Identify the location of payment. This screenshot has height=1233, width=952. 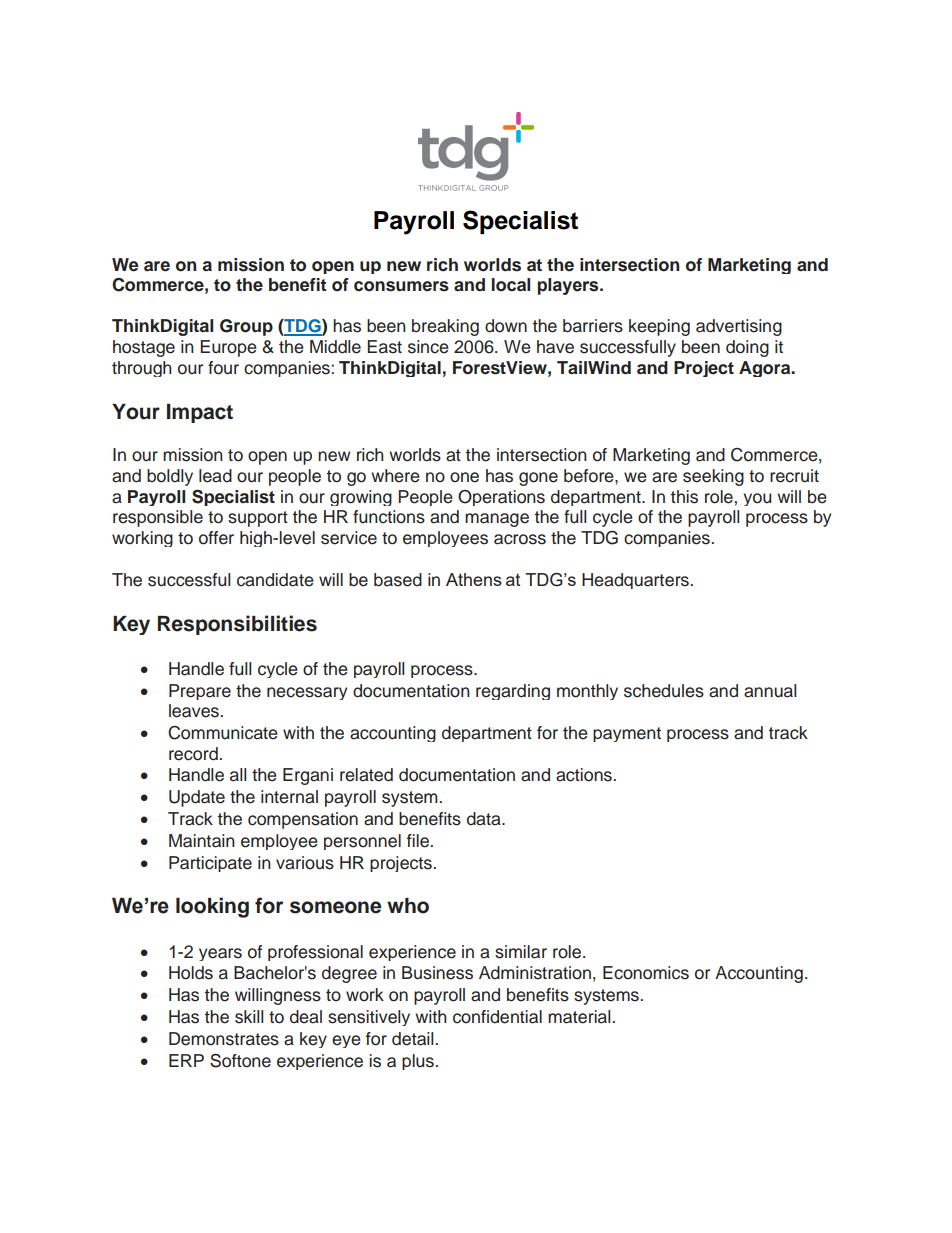
(627, 734).
